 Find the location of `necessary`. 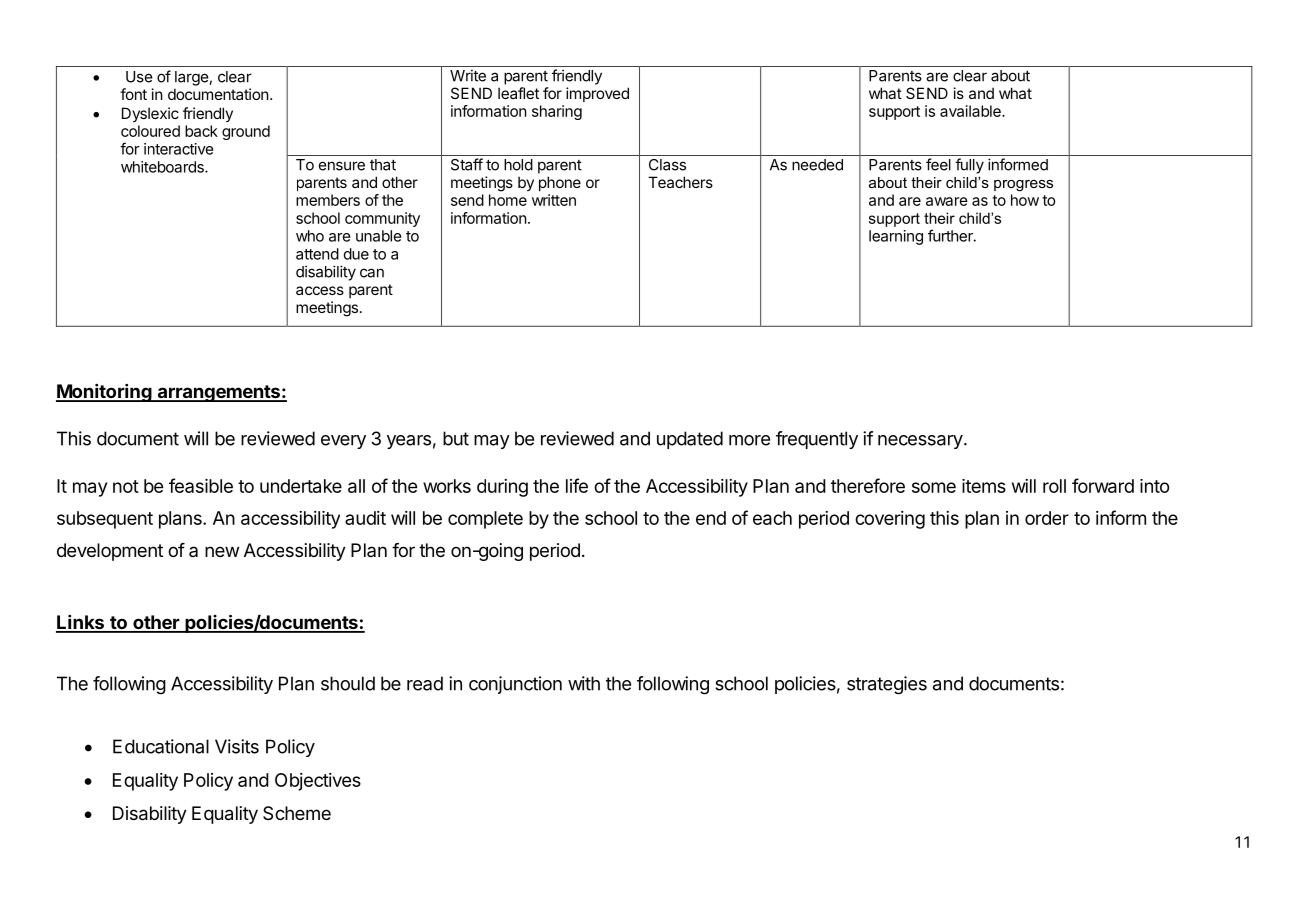

necessary is located at coordinates (920, 442).
